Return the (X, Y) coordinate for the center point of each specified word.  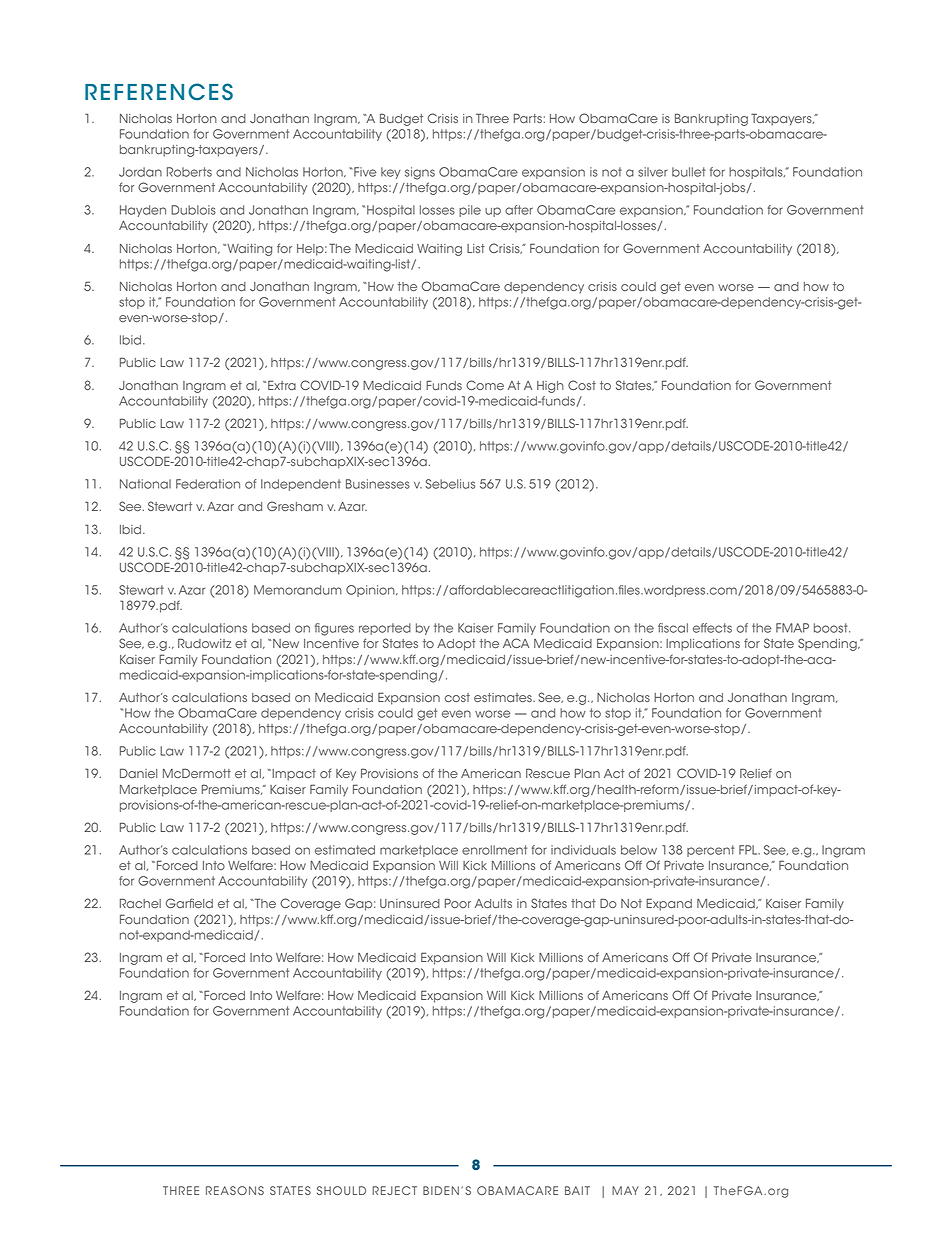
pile (470, 211)
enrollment (494, 850)
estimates (504, 697)
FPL (749, 850)
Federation (208, 484)
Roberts (189, 172)
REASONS (235, 1190)
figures (334, 629)
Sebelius (450, 484)
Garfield (189, 903)
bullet (689, 172)
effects (712, 628)
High (550, 387)
